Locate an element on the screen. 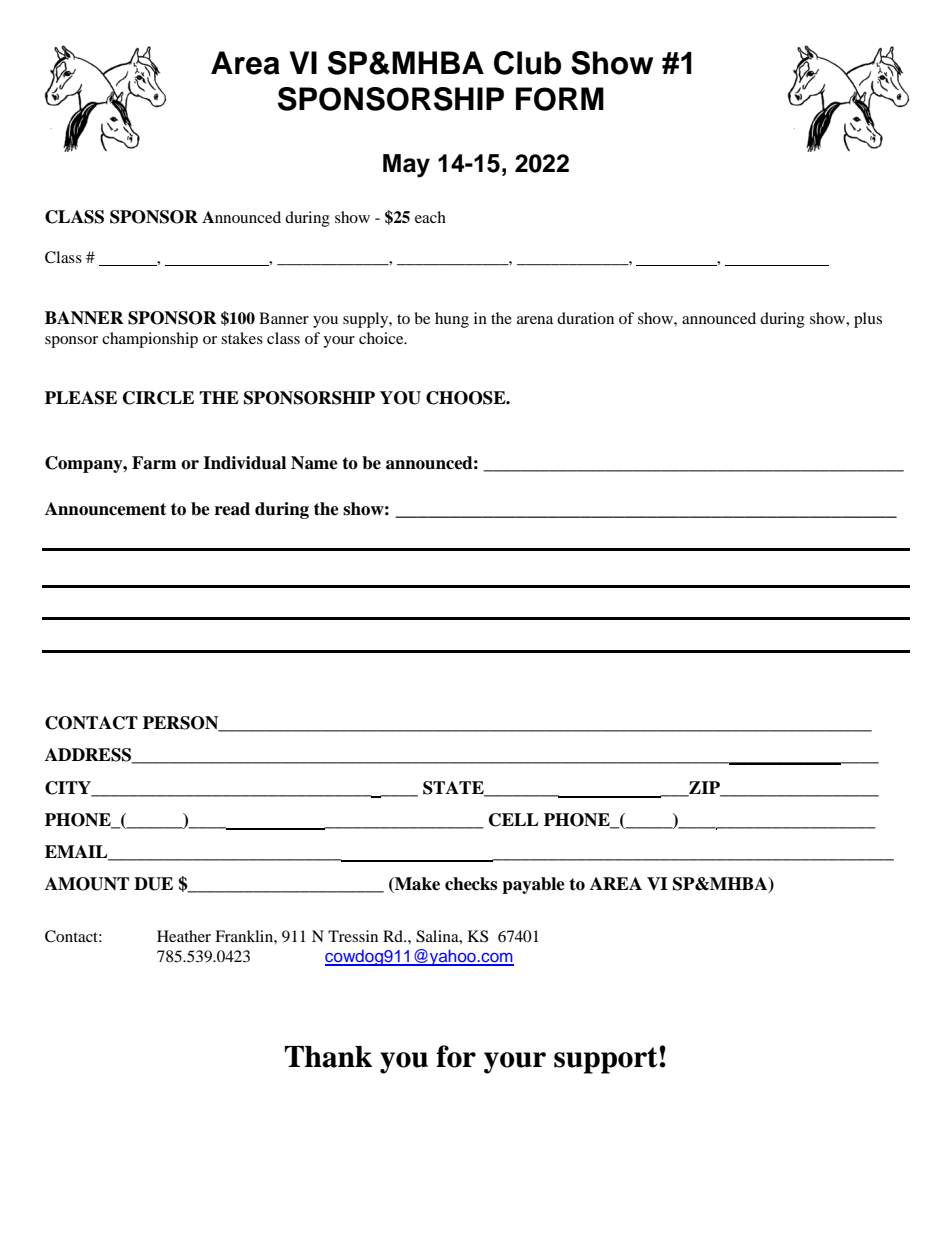 The height and width of the screenshot is (1233, 952). hung is located at coordinates (452, 320).
